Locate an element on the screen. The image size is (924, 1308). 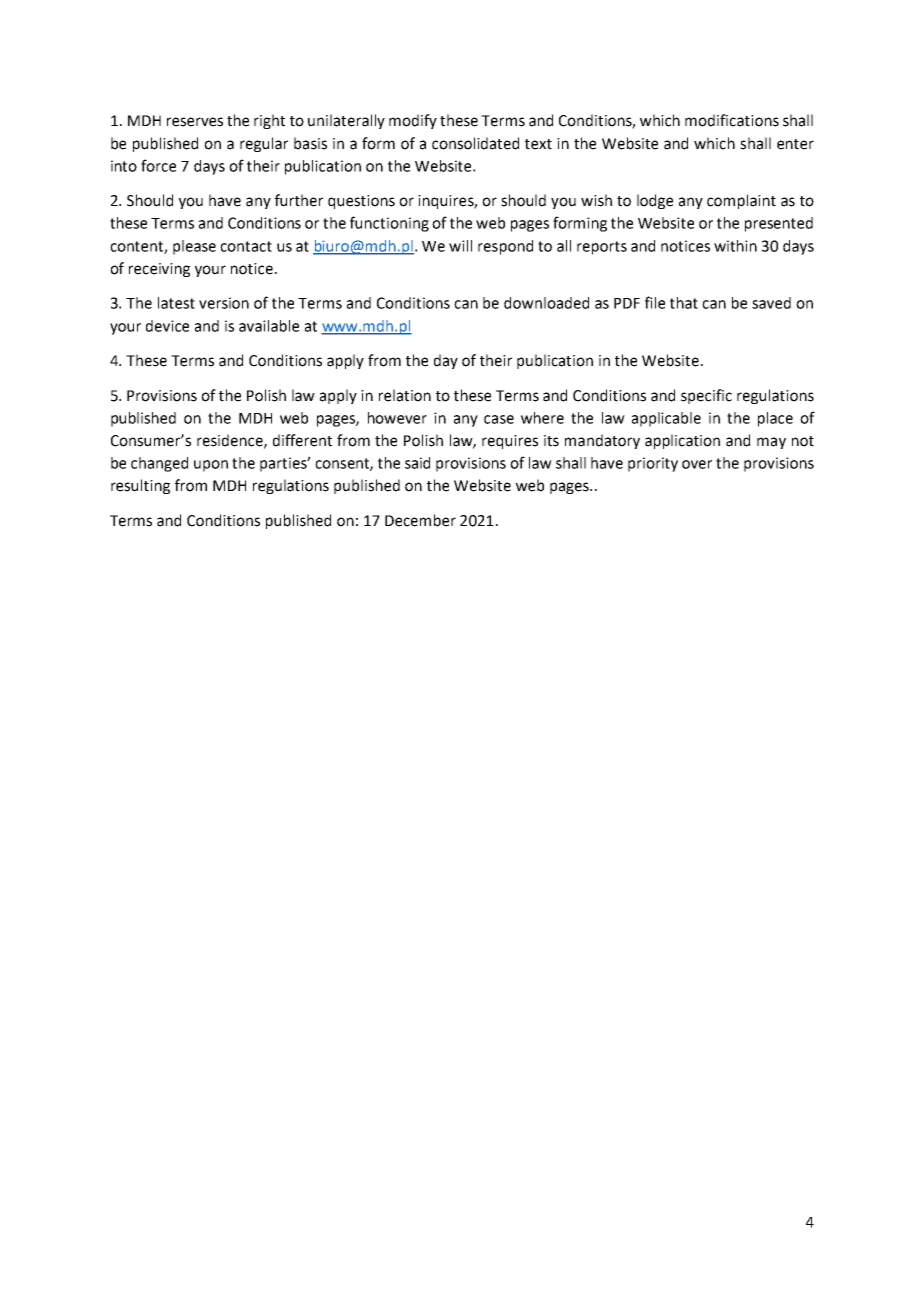
relation is located at coordinates (405, 395).
